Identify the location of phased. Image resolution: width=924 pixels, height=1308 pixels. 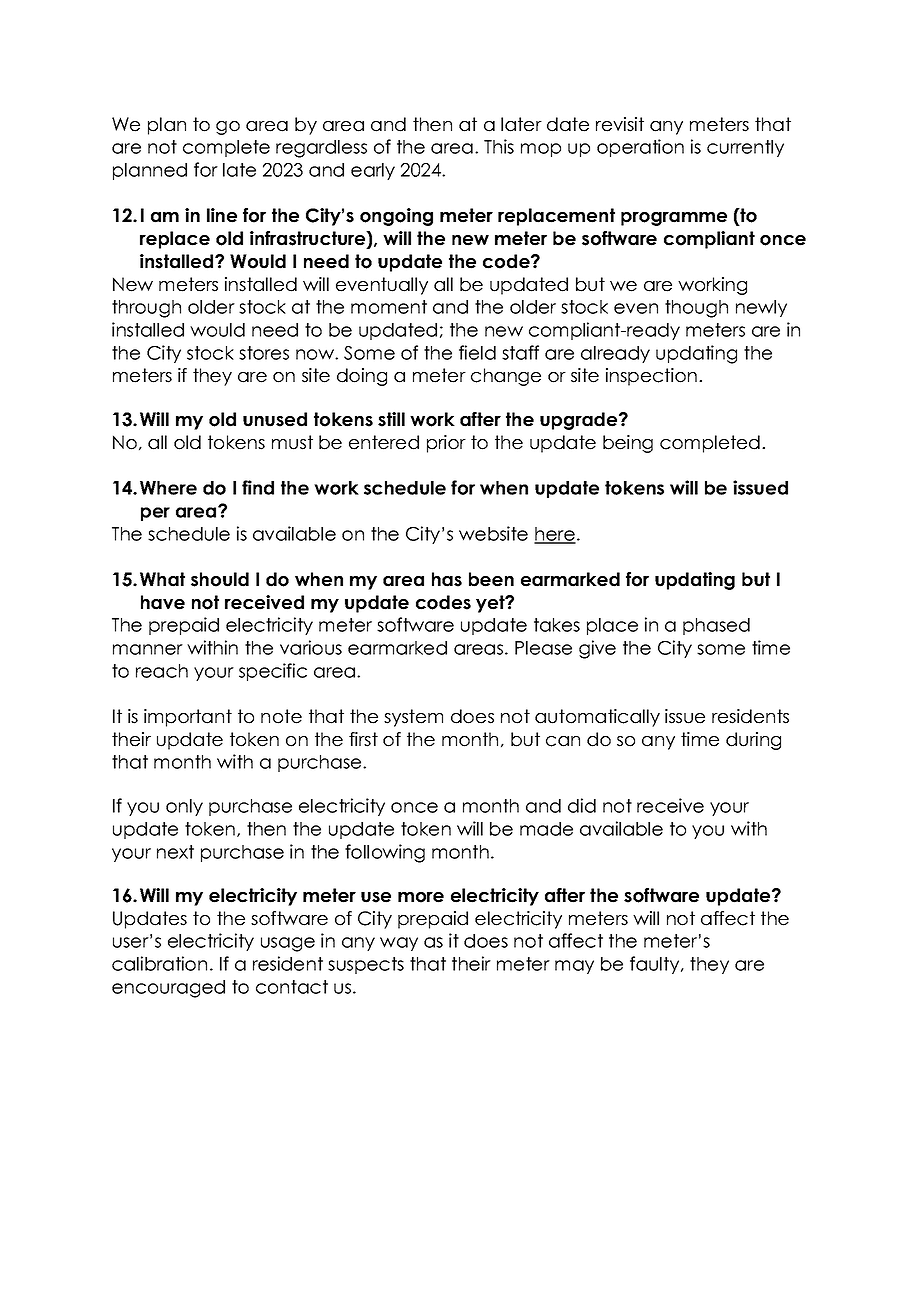
(716, 626).
